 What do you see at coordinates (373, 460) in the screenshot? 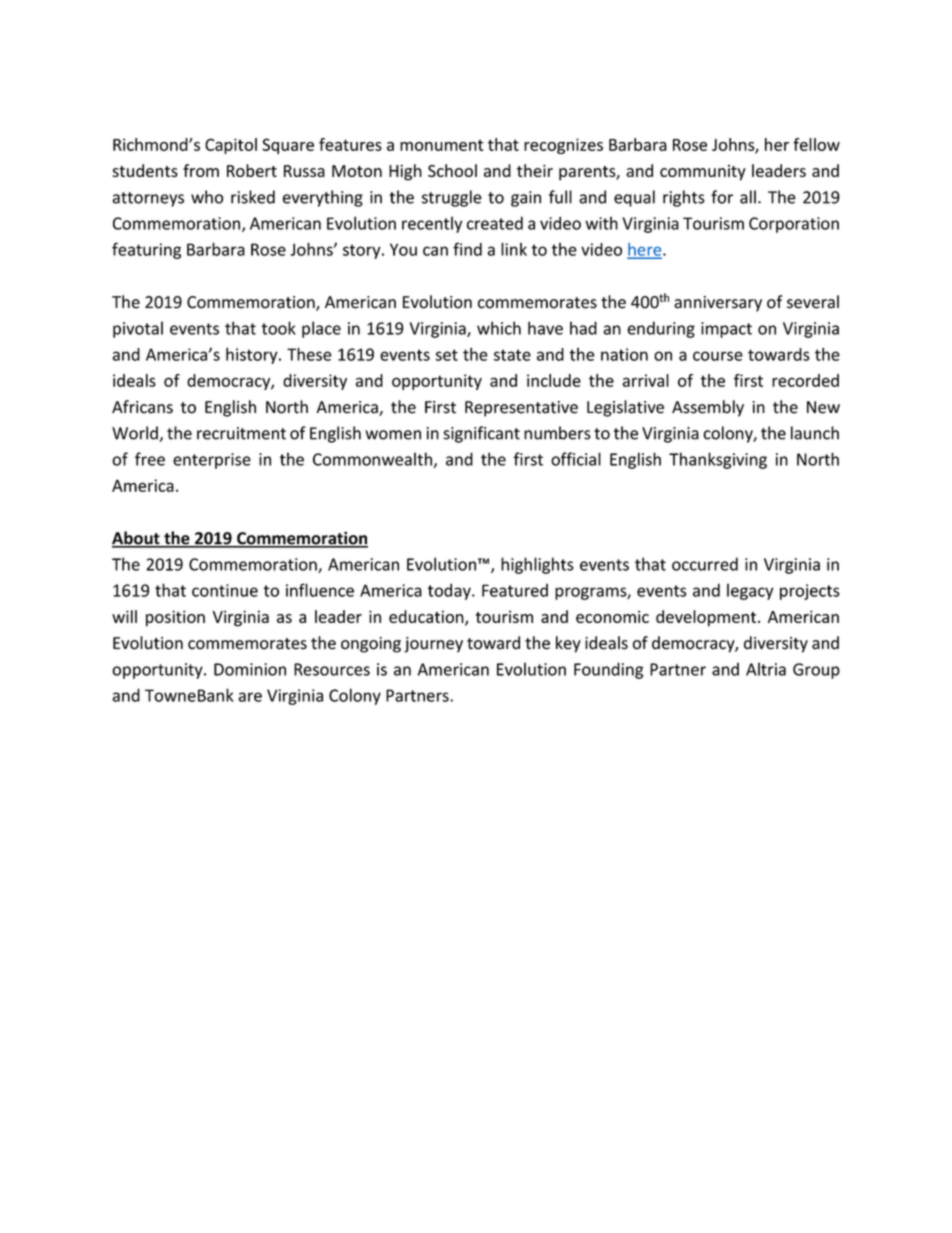
I see `Commonwealth` at bounding box center [373, 460].
